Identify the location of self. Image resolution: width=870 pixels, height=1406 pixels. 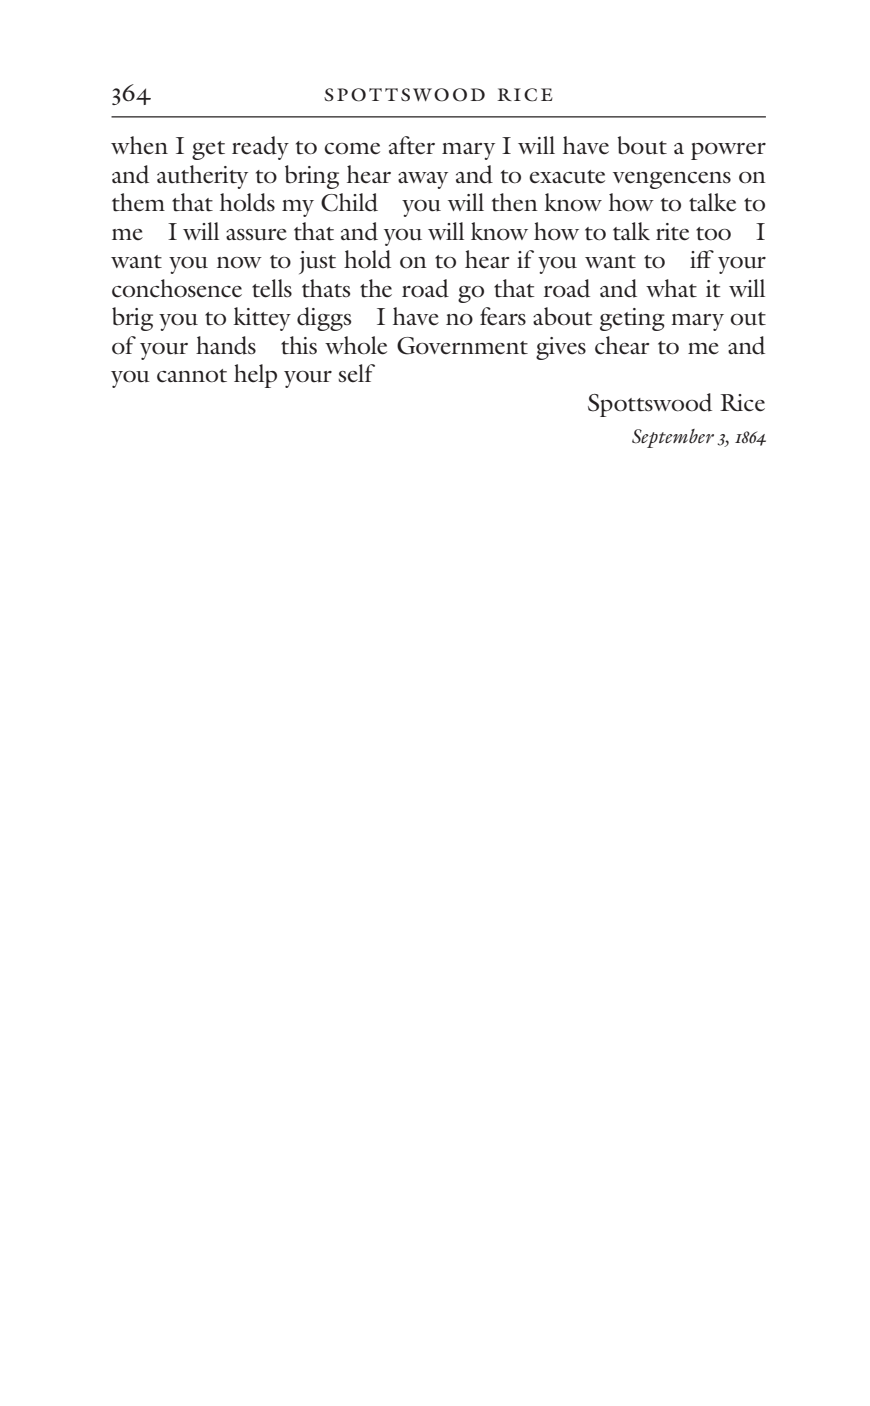
(356, 373).
